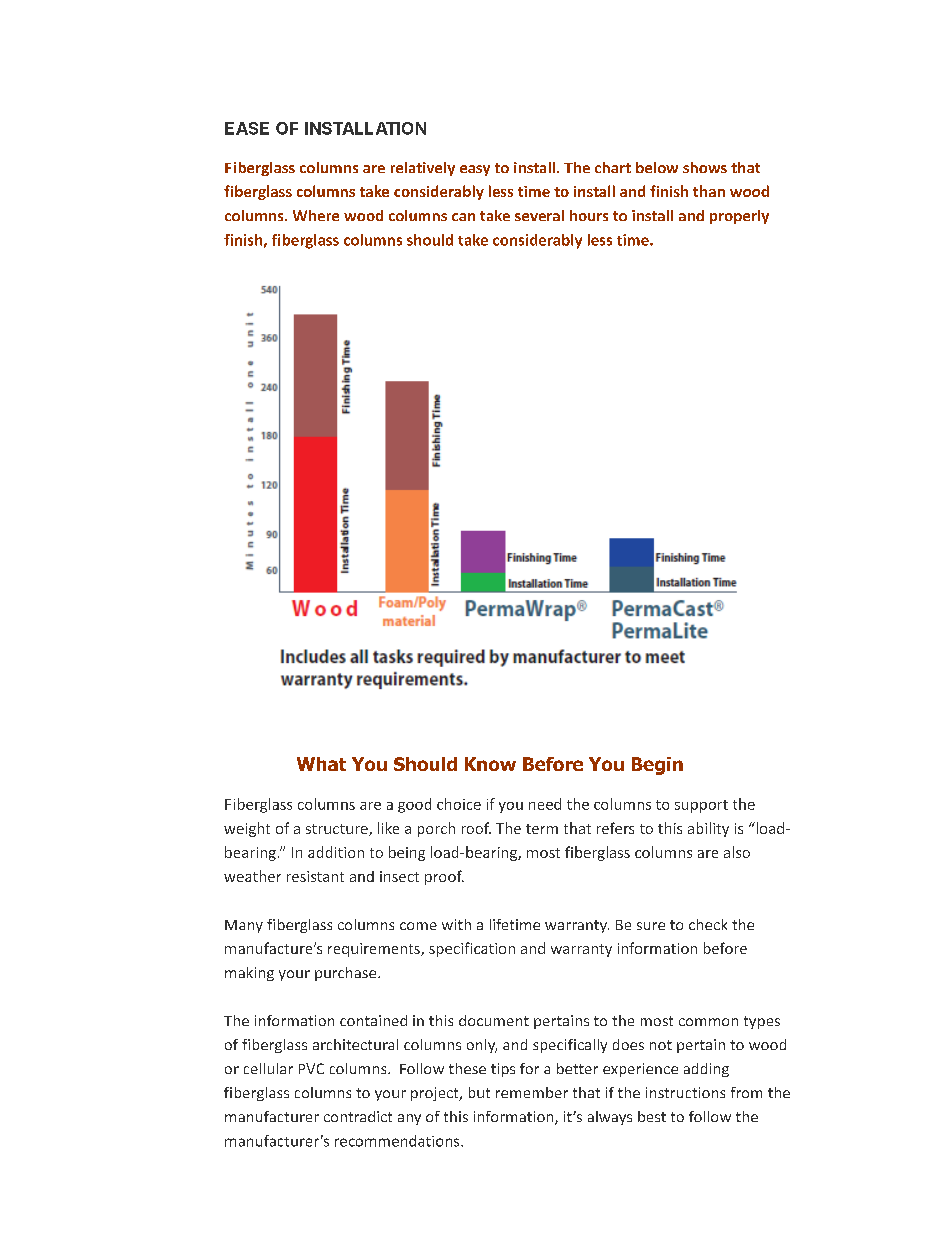 The image size is (952, 1233). Describe the element at coordinates (479, 1092) in the document. I see `but` at that location.
